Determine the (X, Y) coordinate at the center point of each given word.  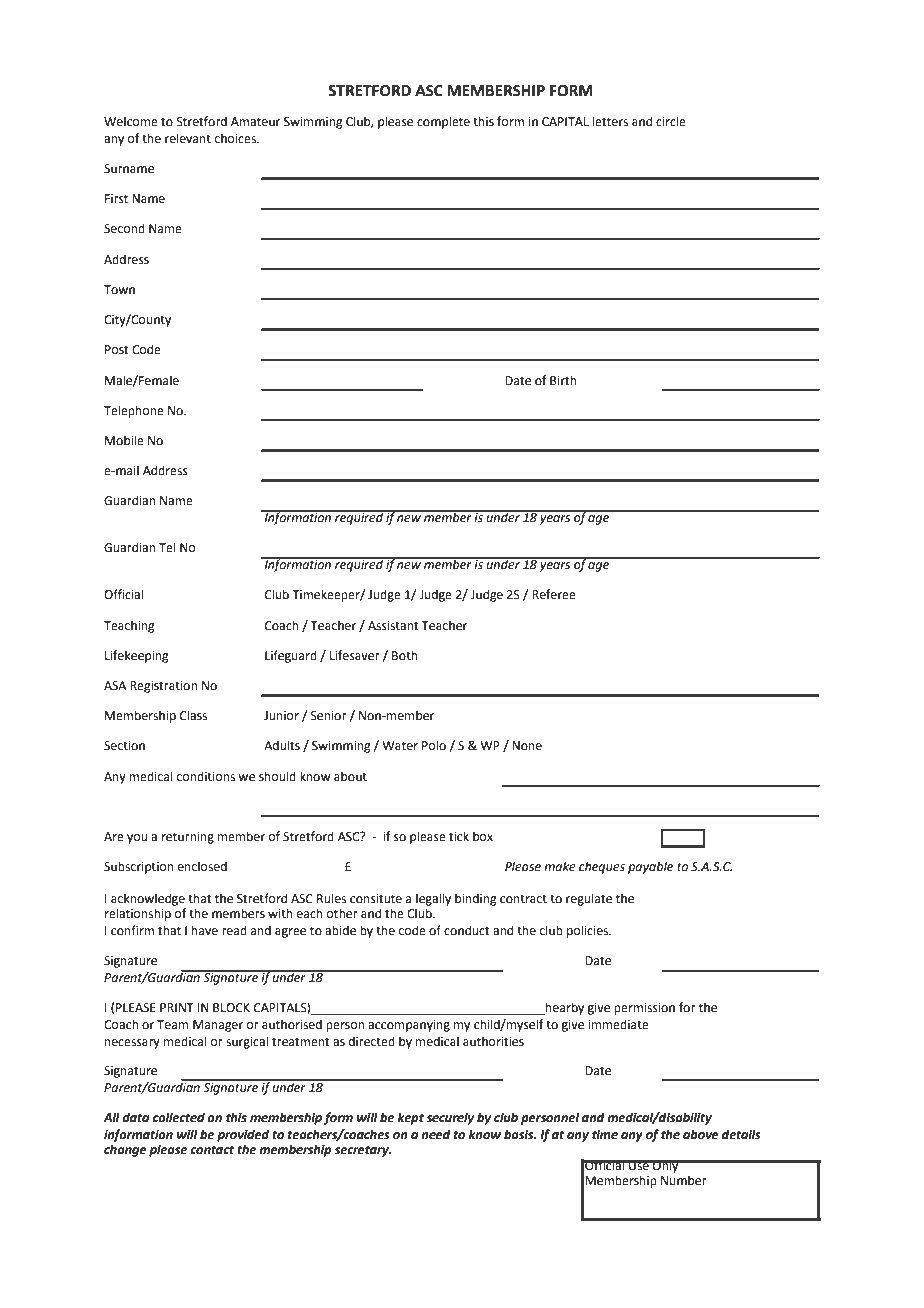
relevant (188, 138)
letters (610, 121)
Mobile (124, 440)
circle (671, 121)
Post (117, 350)
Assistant (393, 626)
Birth (563, 380)
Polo (434, 745)
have (205, 930)
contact (212, 1150)
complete (443, 122)
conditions (206, 776)
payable (650, 867)
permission (644, 1009)
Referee (554, 594)
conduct (467, 930)
